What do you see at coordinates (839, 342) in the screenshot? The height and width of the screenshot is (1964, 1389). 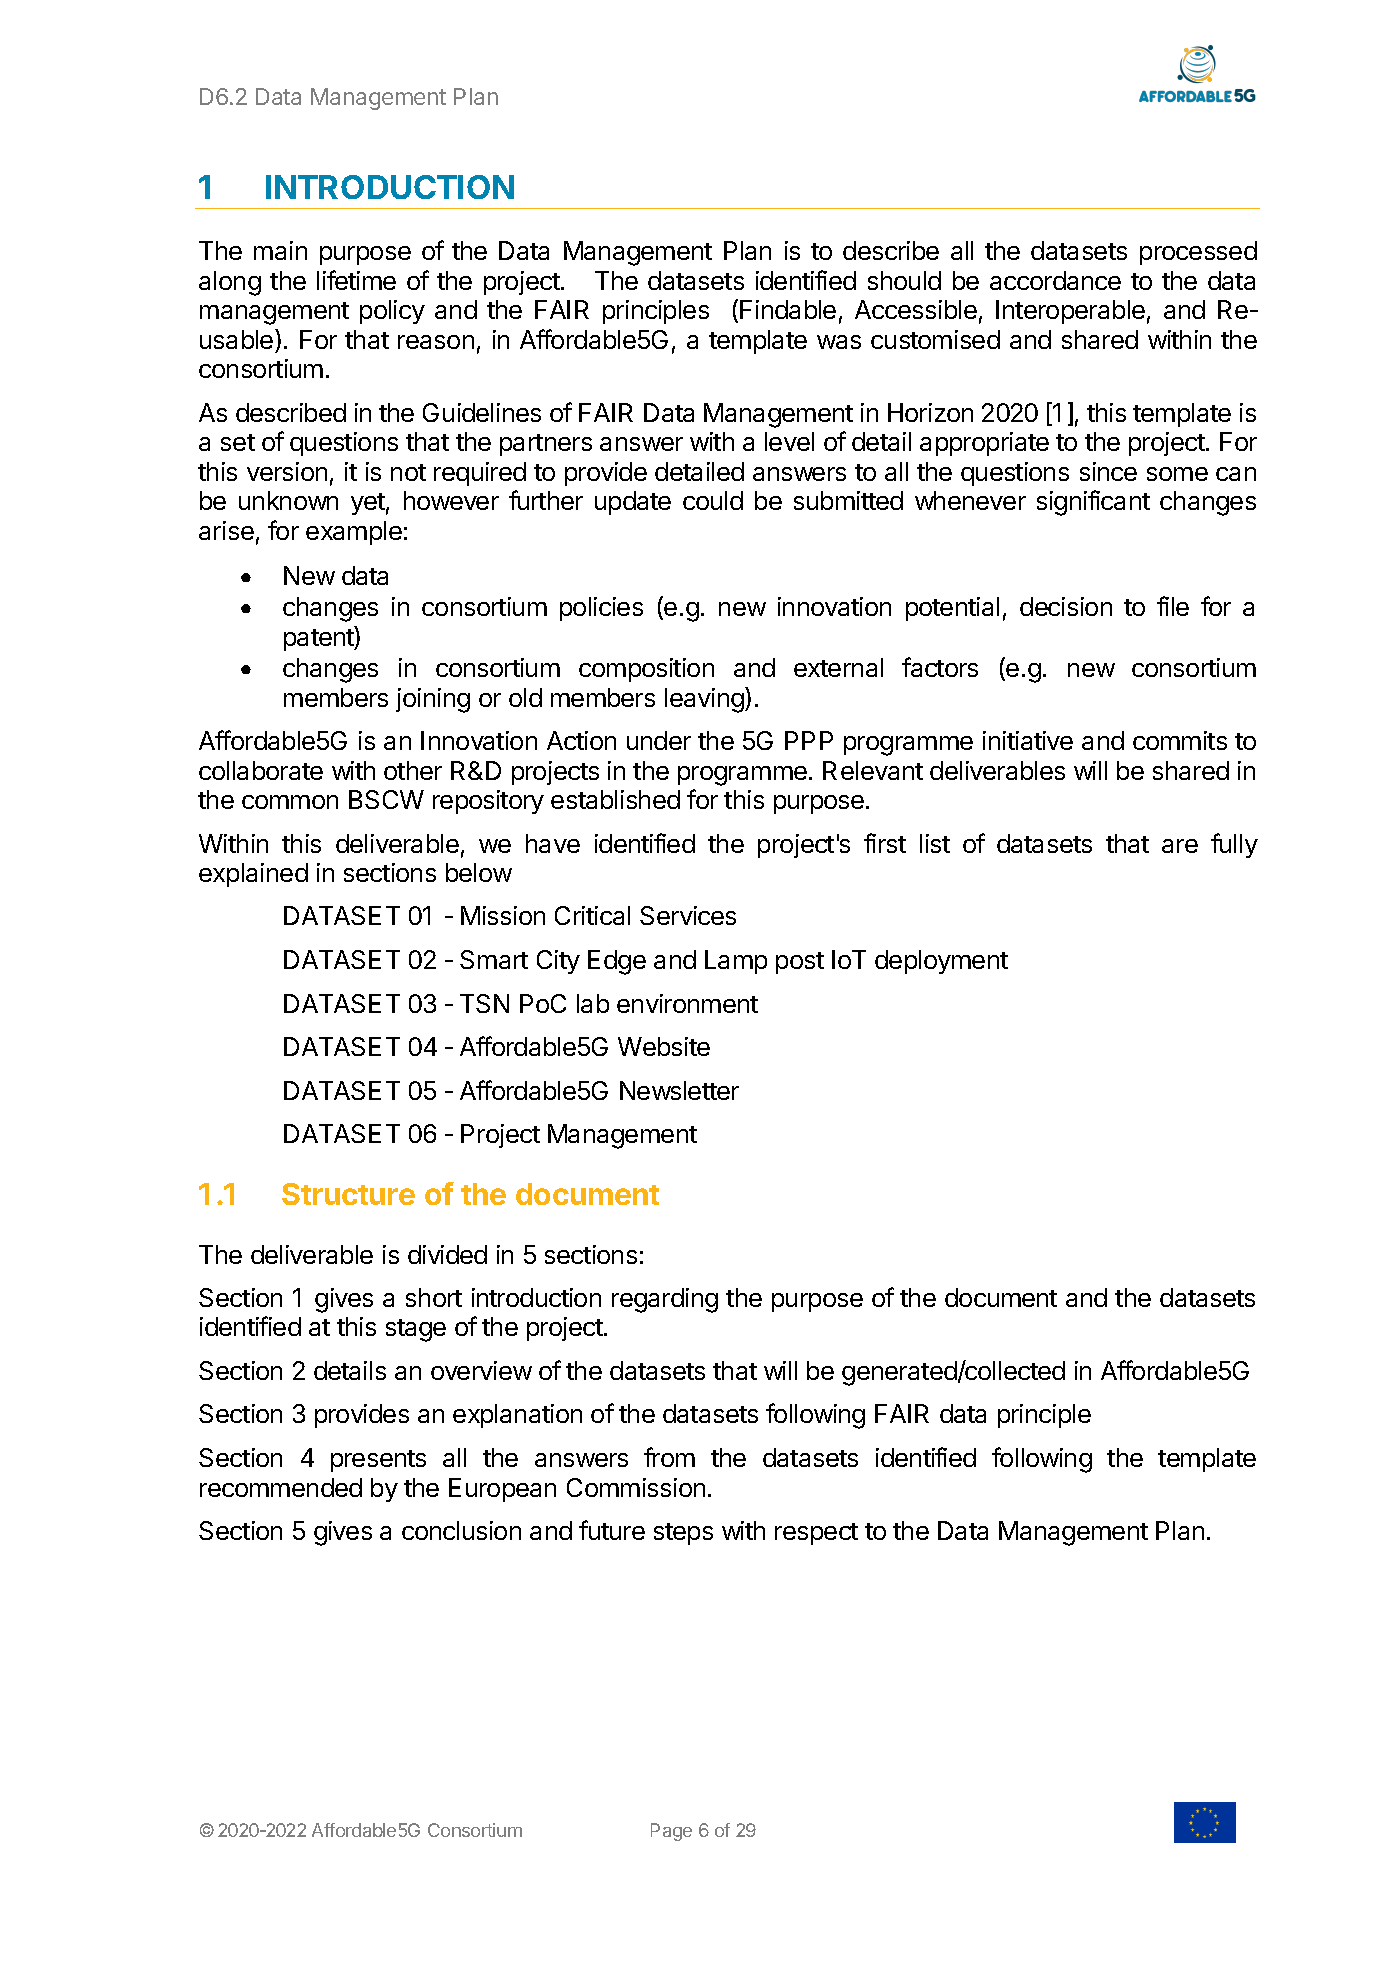 I see `was` at bounding box center [839, 342].
